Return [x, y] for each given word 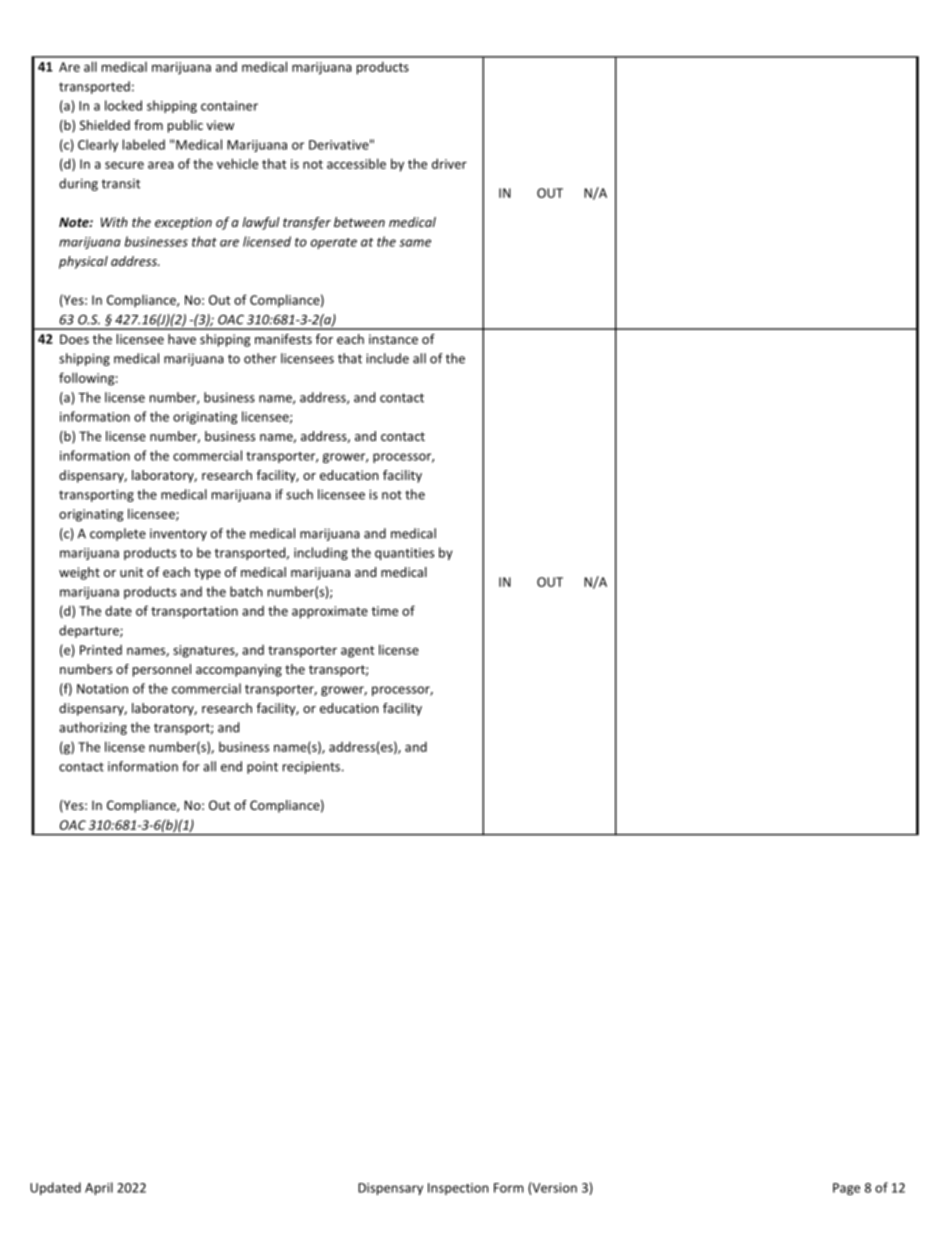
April [99, 1188]
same [415, 243]
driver [449, 163]
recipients [311, 767]
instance [393, 339]
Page [846, 1189]
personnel [162, 670]
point [262, 768]
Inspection [458, 1189]
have [182, 339]
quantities [404, 554]
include [387, 358]
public [185, 126]
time [384, 611]
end [231, 766]
